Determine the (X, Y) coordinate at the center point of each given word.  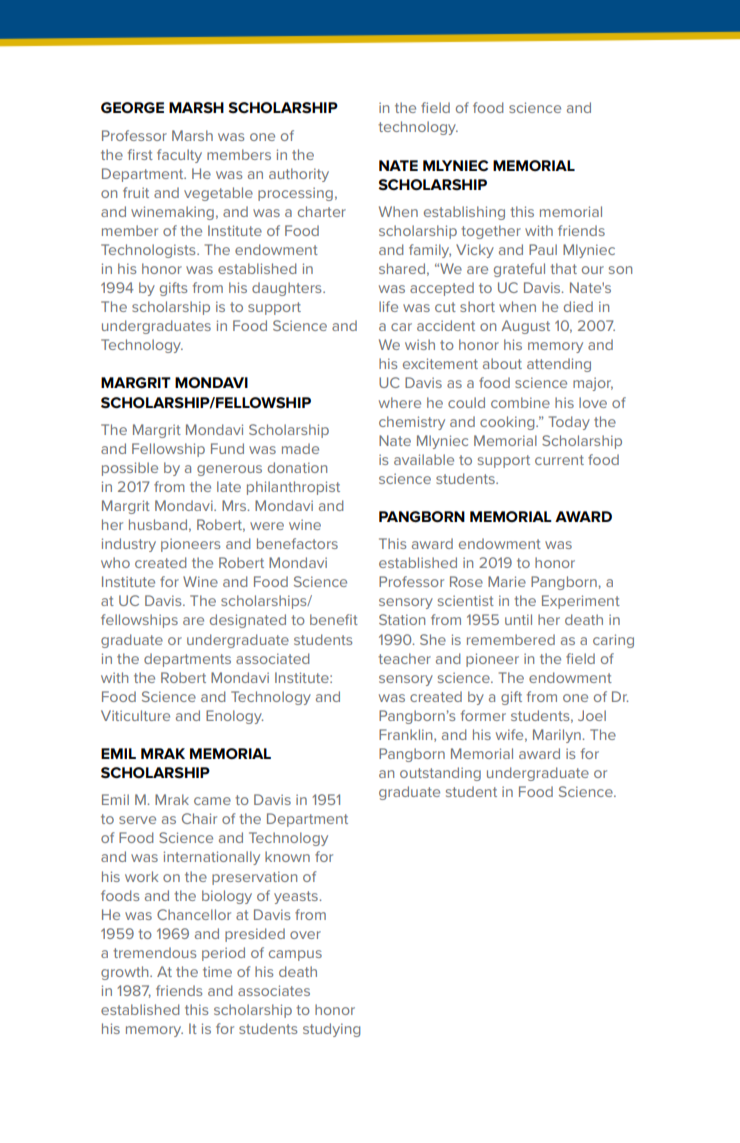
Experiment (581, 602)
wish (420, 344)
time (217, 971)
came (212, 801)
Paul (543, 249)
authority (299, 175)
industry (129, 545)
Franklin (407, 735)
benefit (334, 619)
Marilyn (557, 736)
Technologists (149, 251)
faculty (179, 156)
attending (559, 365)
